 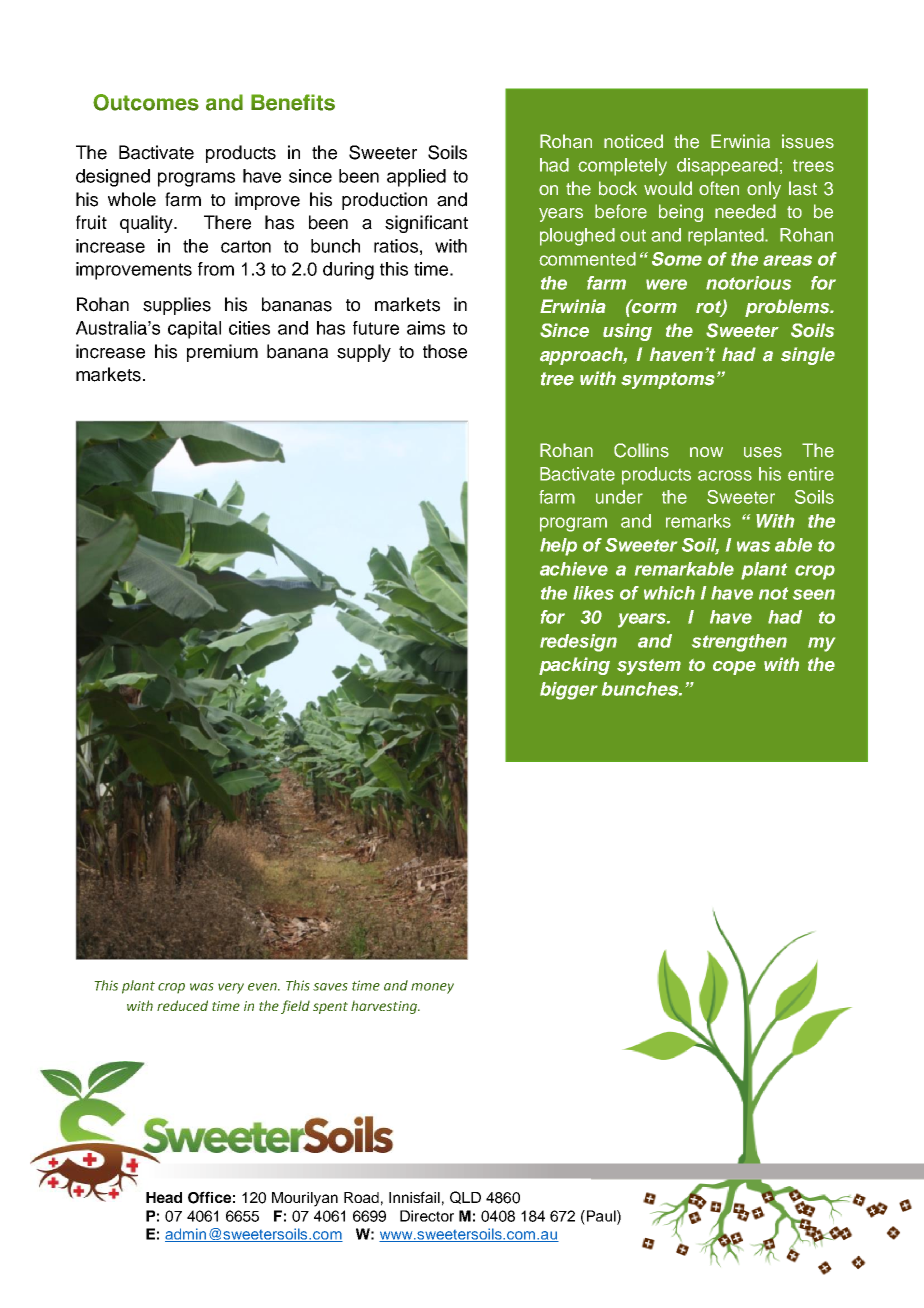 I want to click on help, so click(x=558, y=547).
